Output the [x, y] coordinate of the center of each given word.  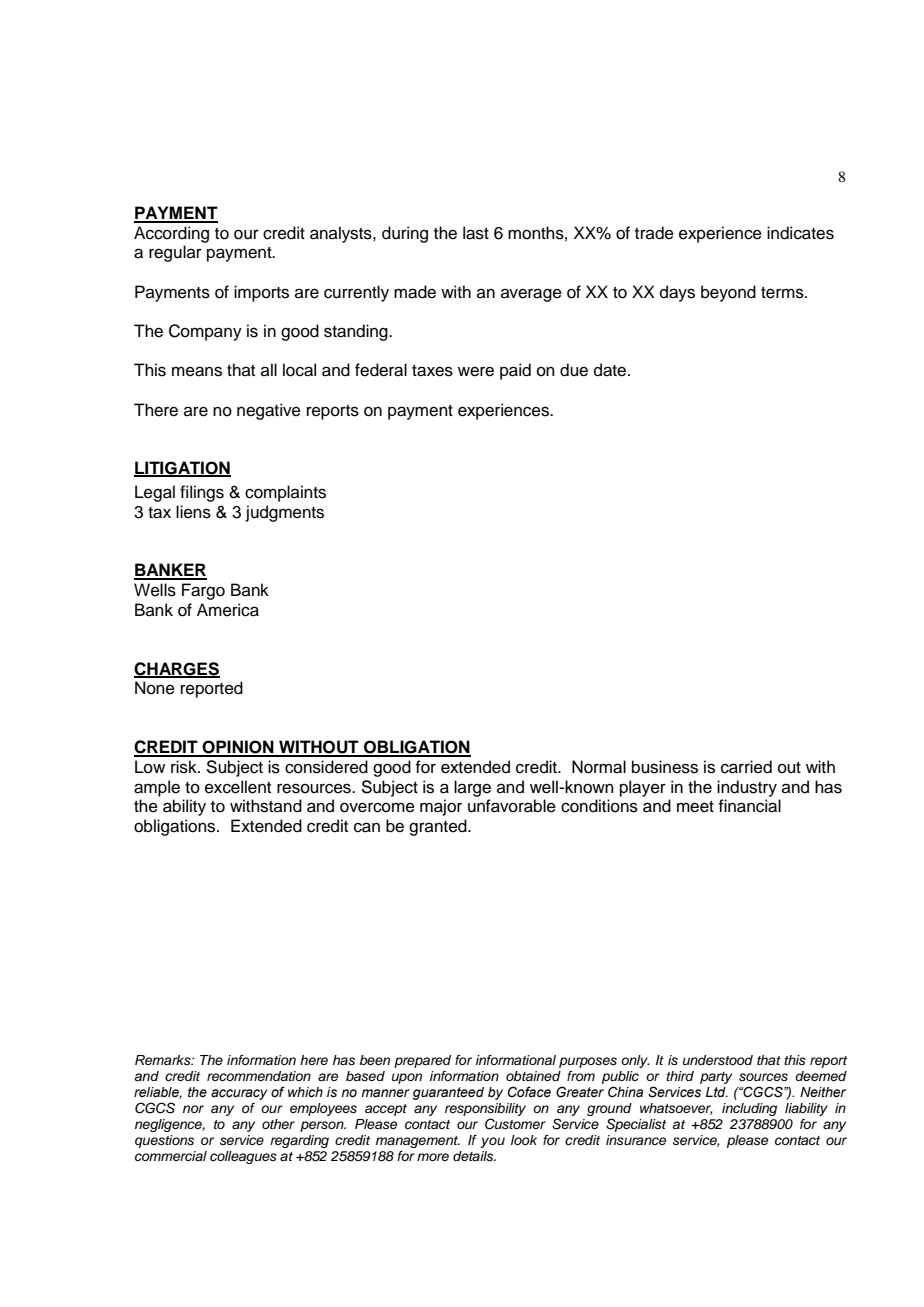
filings [202, 493]
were [476, 371]
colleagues [243, 1157]
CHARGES [177, 669]
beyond [728, 293]
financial [750, 806]
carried [746, 767]
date [611, 370]
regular [175, 253]
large [472, 788]
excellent [238, 787]
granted [439, 827]
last [476, 233]
